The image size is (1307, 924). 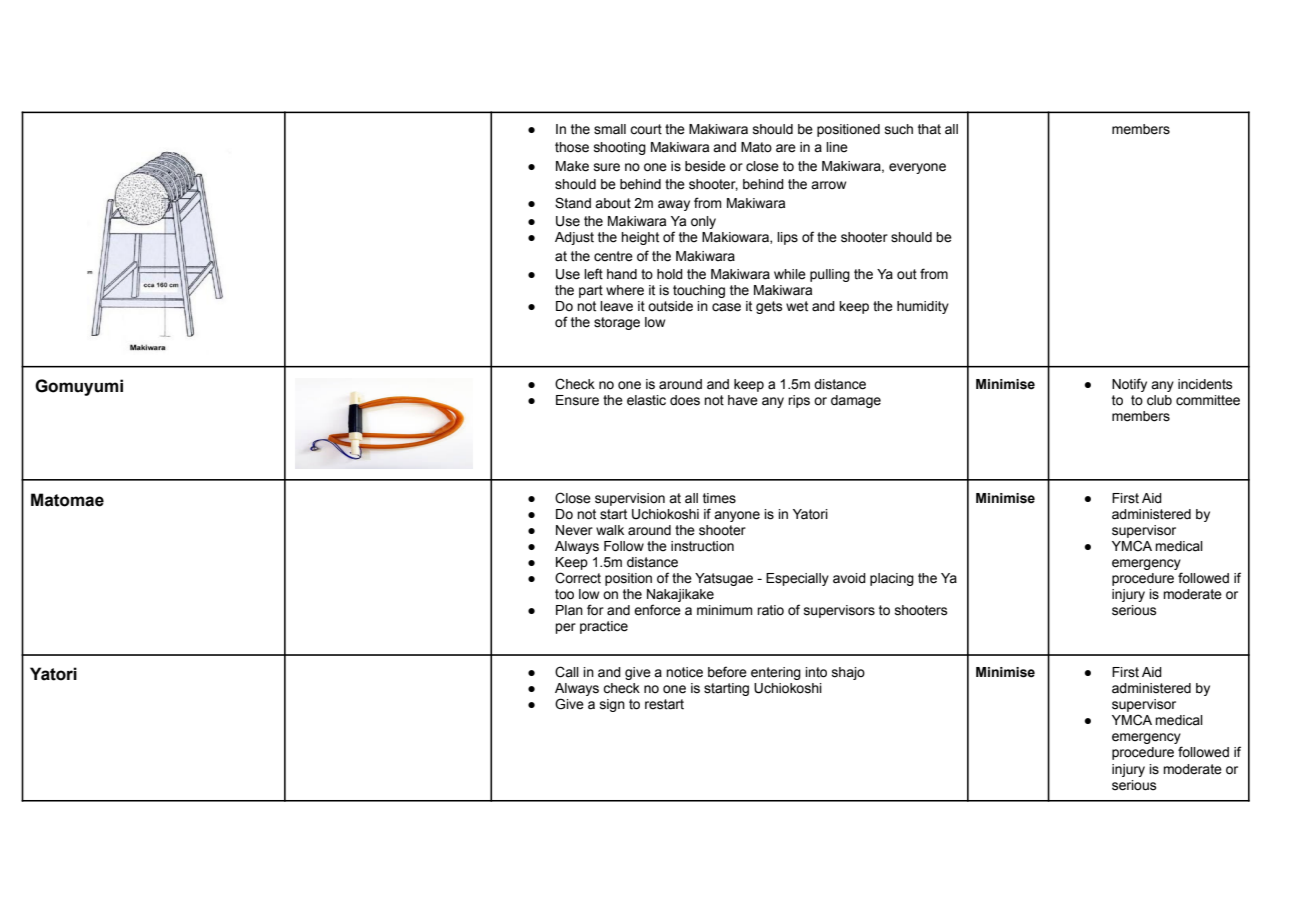 What do you see at coordinates (929, 129) in the screenshot?
I see `that` at bounding box center [929, 129].
